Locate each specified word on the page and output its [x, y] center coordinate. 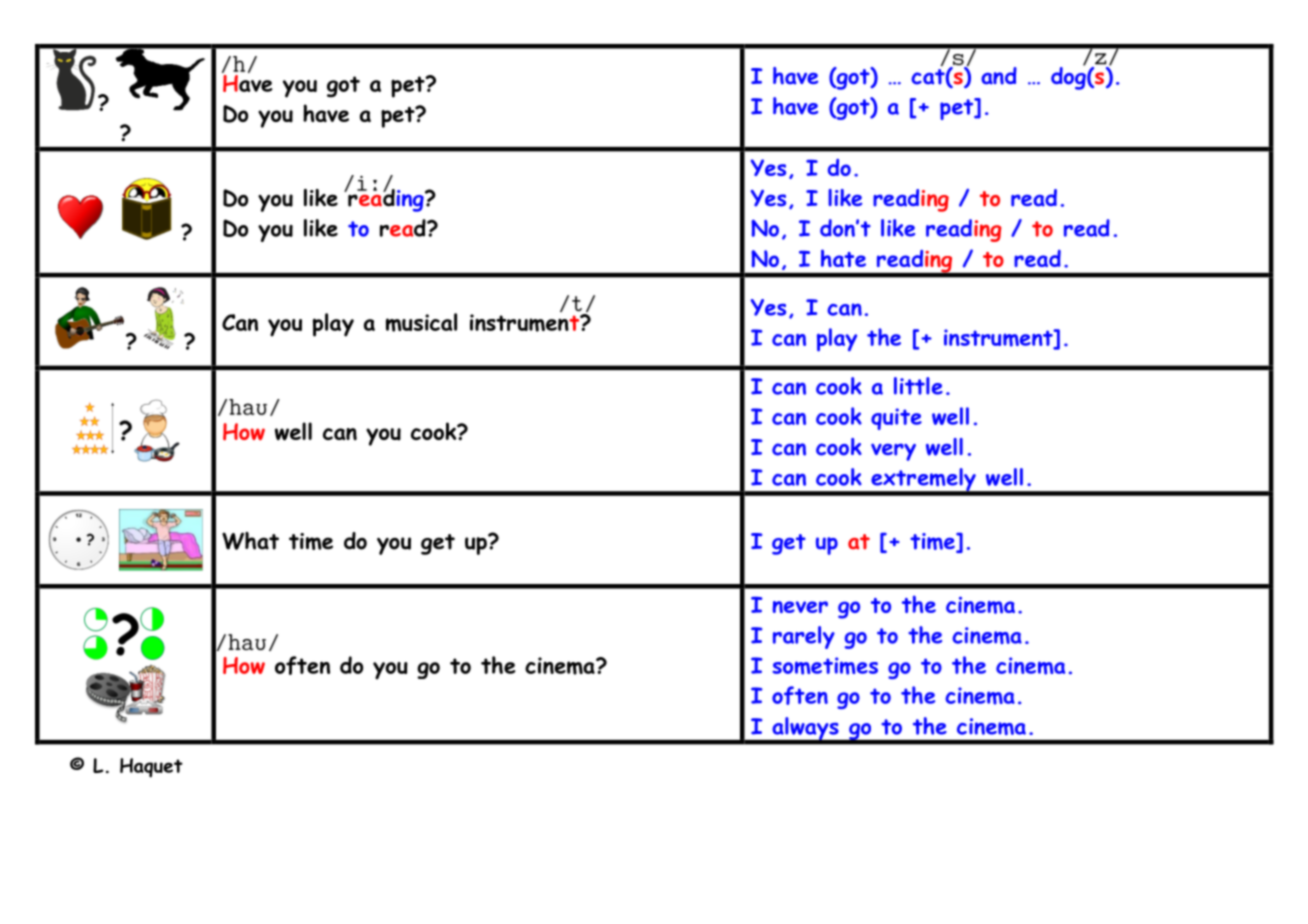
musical [421, 322]
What [250, 541]
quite [896, 419]
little [918, 386]
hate [843, 258]
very [893, 452]
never [800, 607]
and [999, 76]
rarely [804, 637]
